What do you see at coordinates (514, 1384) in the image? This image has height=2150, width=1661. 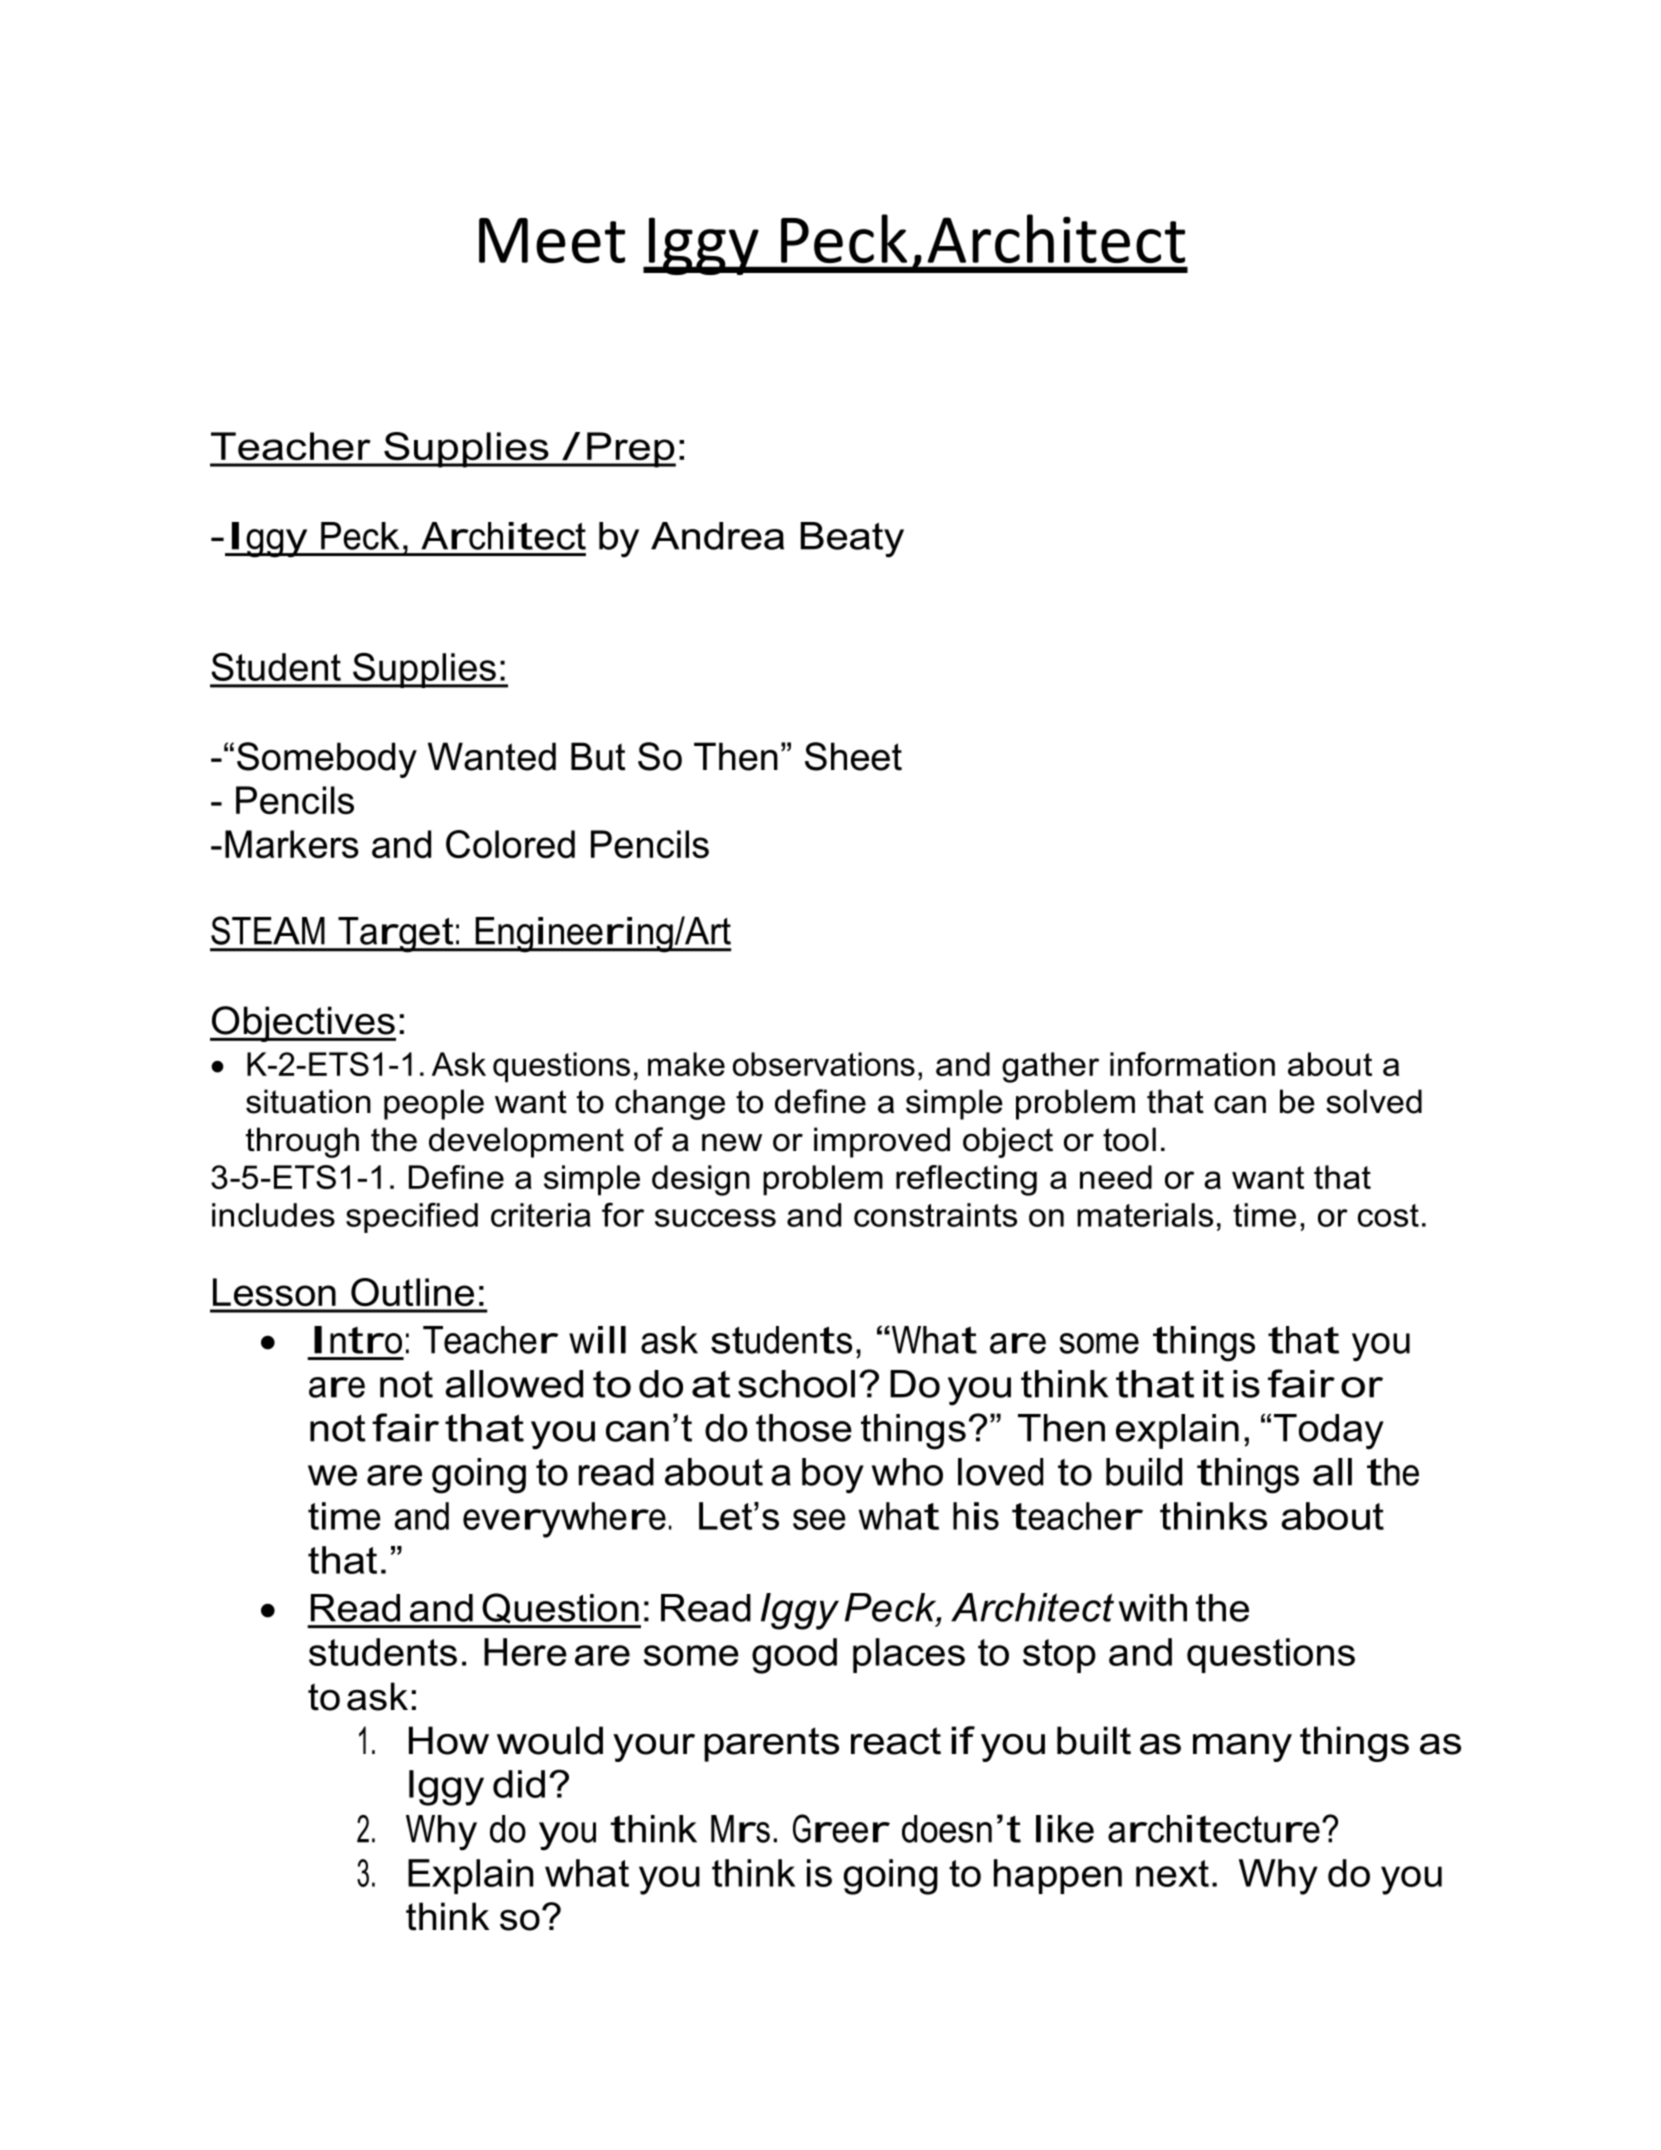 I see `allowed` at bounding box center [514, 1384].
